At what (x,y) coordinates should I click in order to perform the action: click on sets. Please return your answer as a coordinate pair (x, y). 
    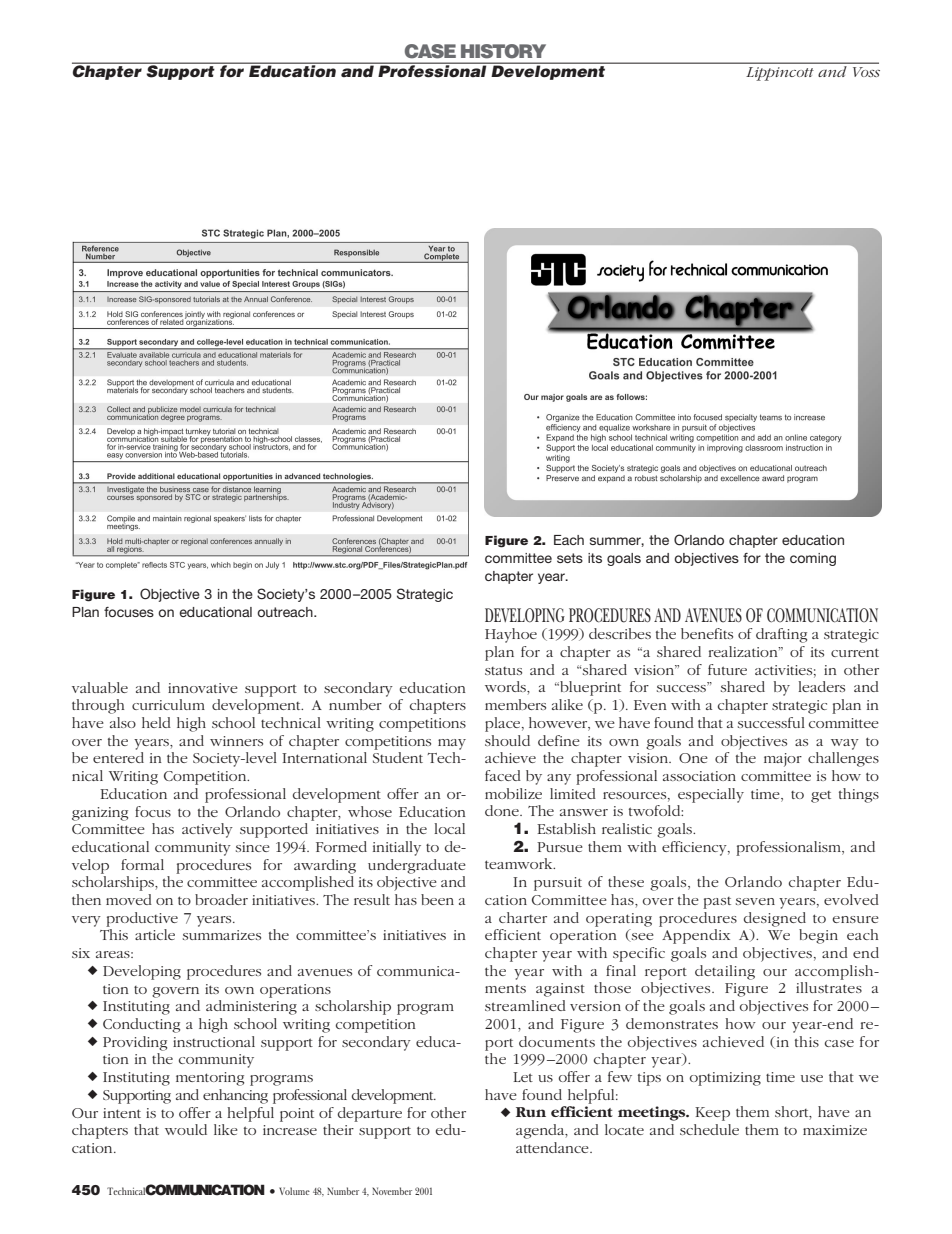
    Looking at the image, I should click on (570, 558).
